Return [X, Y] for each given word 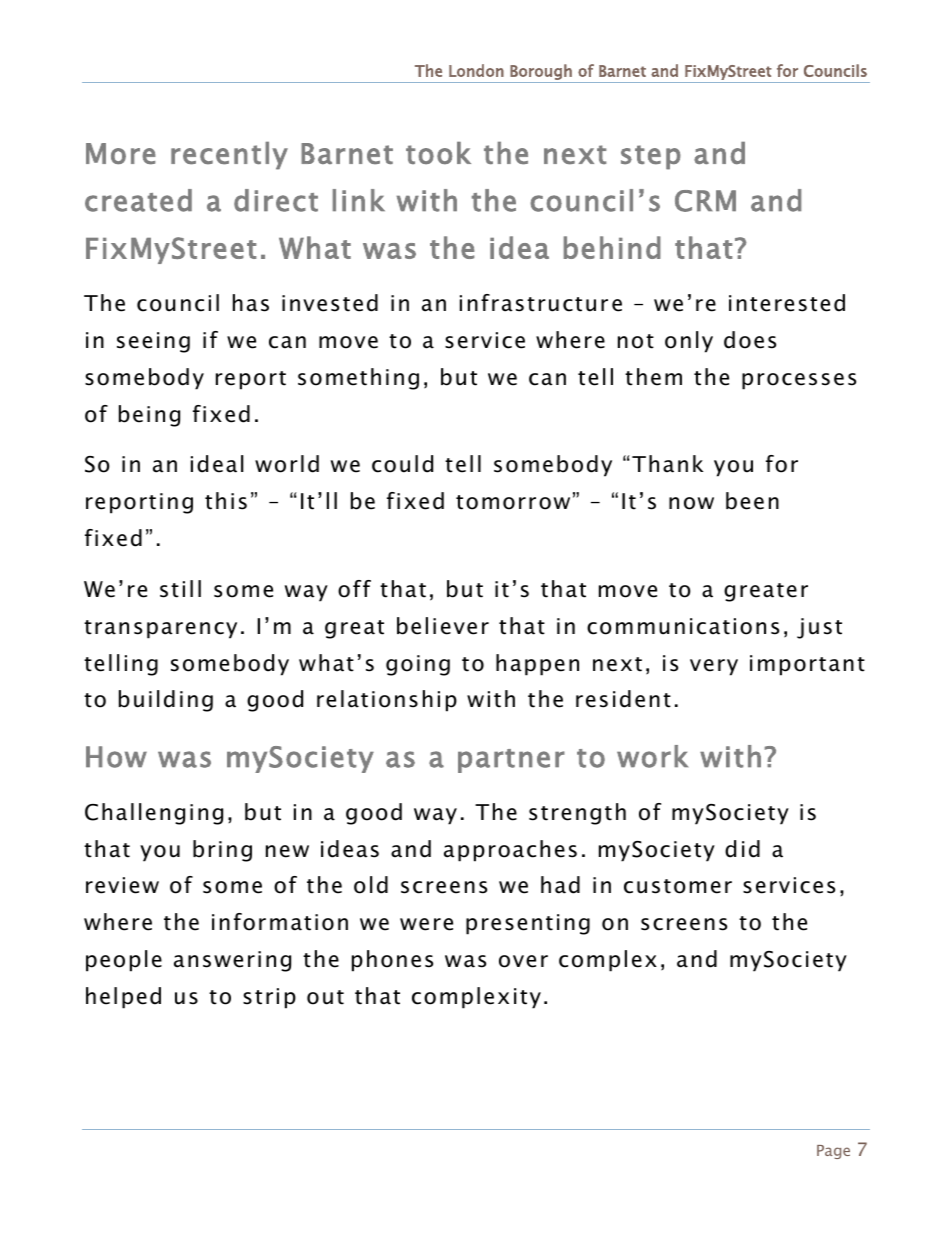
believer [443, 626]
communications [683, 626]
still [180, 589]
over [523, 961]
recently [229, 156]
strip [269, 998]
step [651, 157]
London [476, 70]
